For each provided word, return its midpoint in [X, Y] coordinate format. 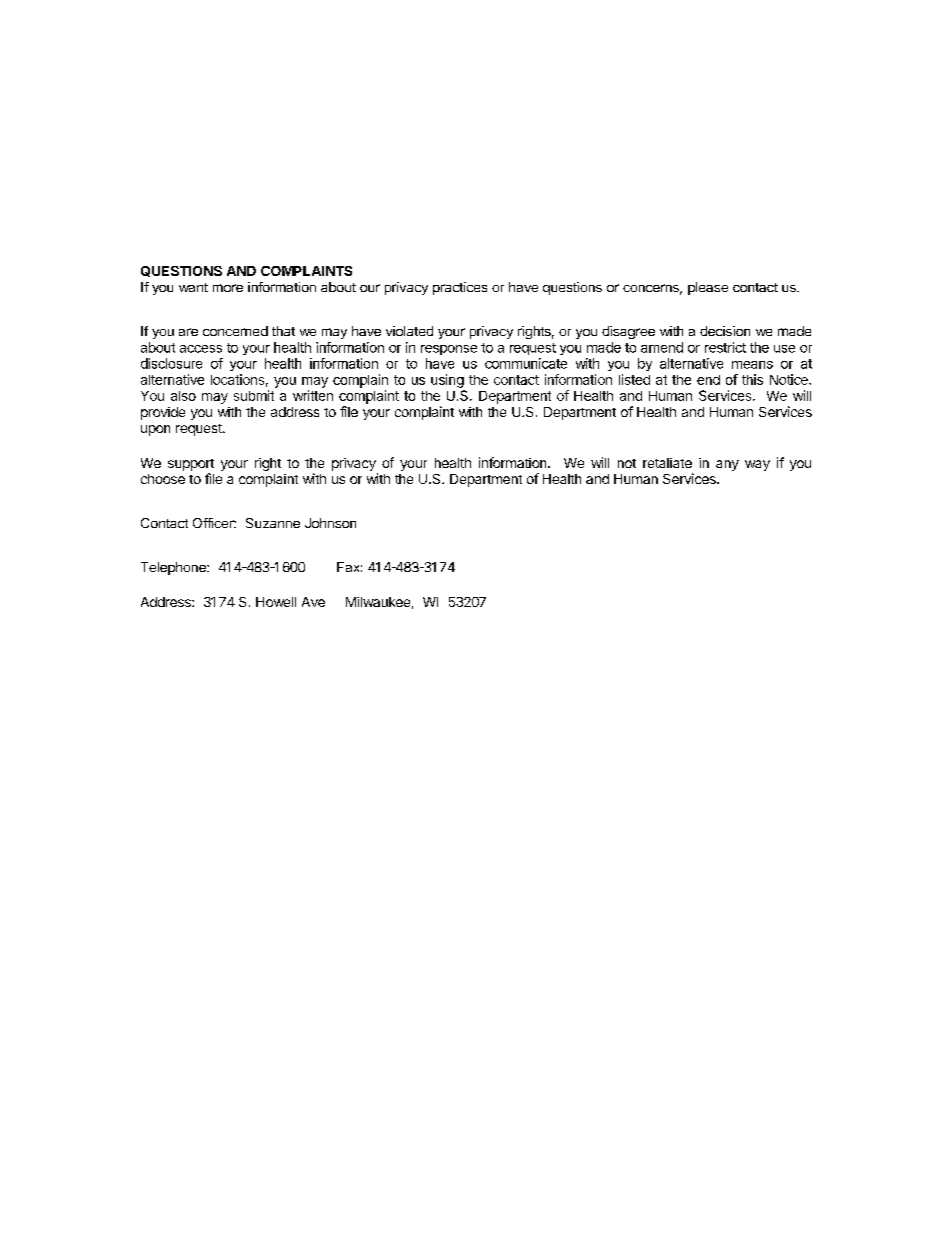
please [708, 288]
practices [460, 288]
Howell [276, 602]
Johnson [330, 523]
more [228, 288]
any [727, 465]
